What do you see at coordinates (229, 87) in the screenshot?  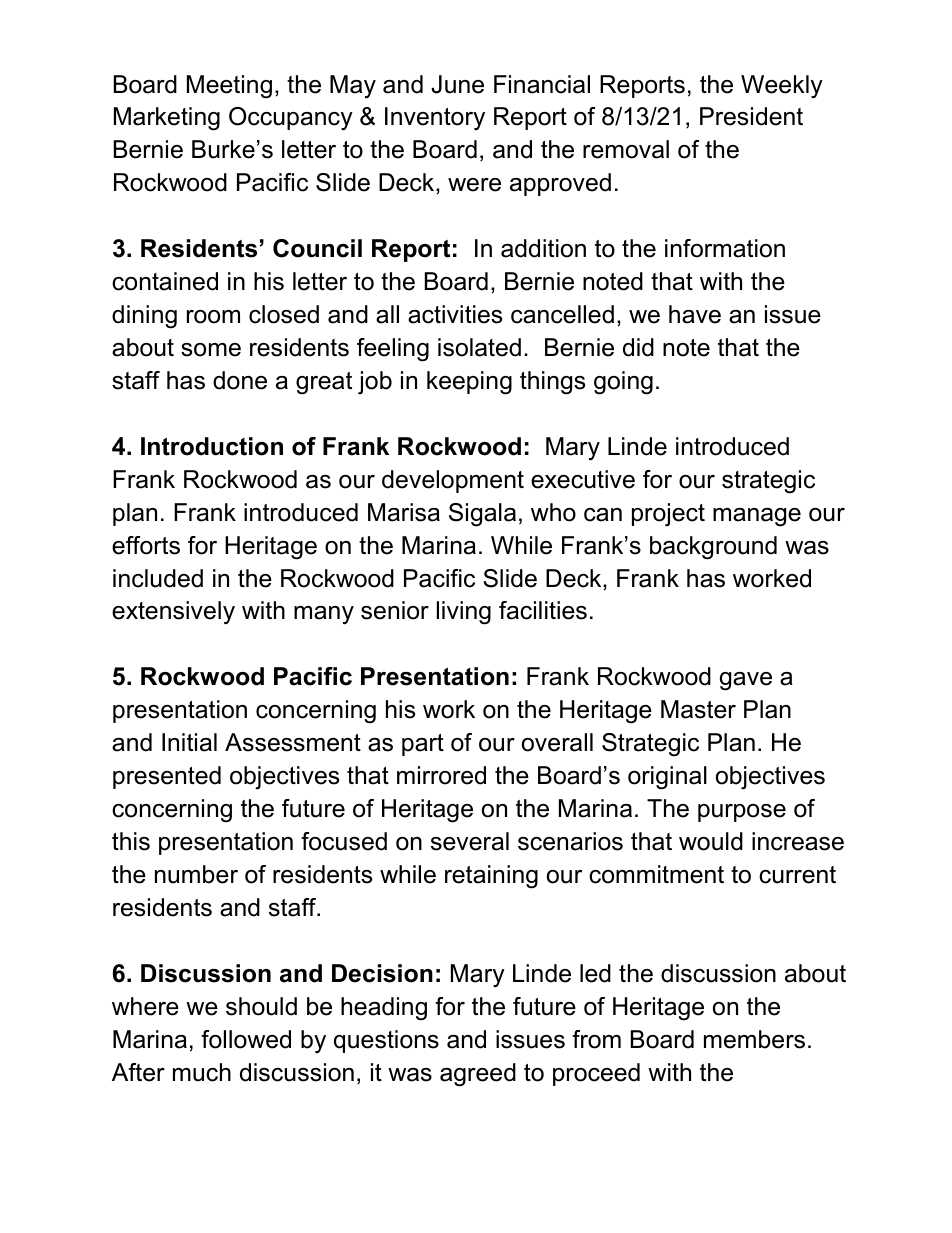 I see `Meeting` at bounding box center [229, 87].
